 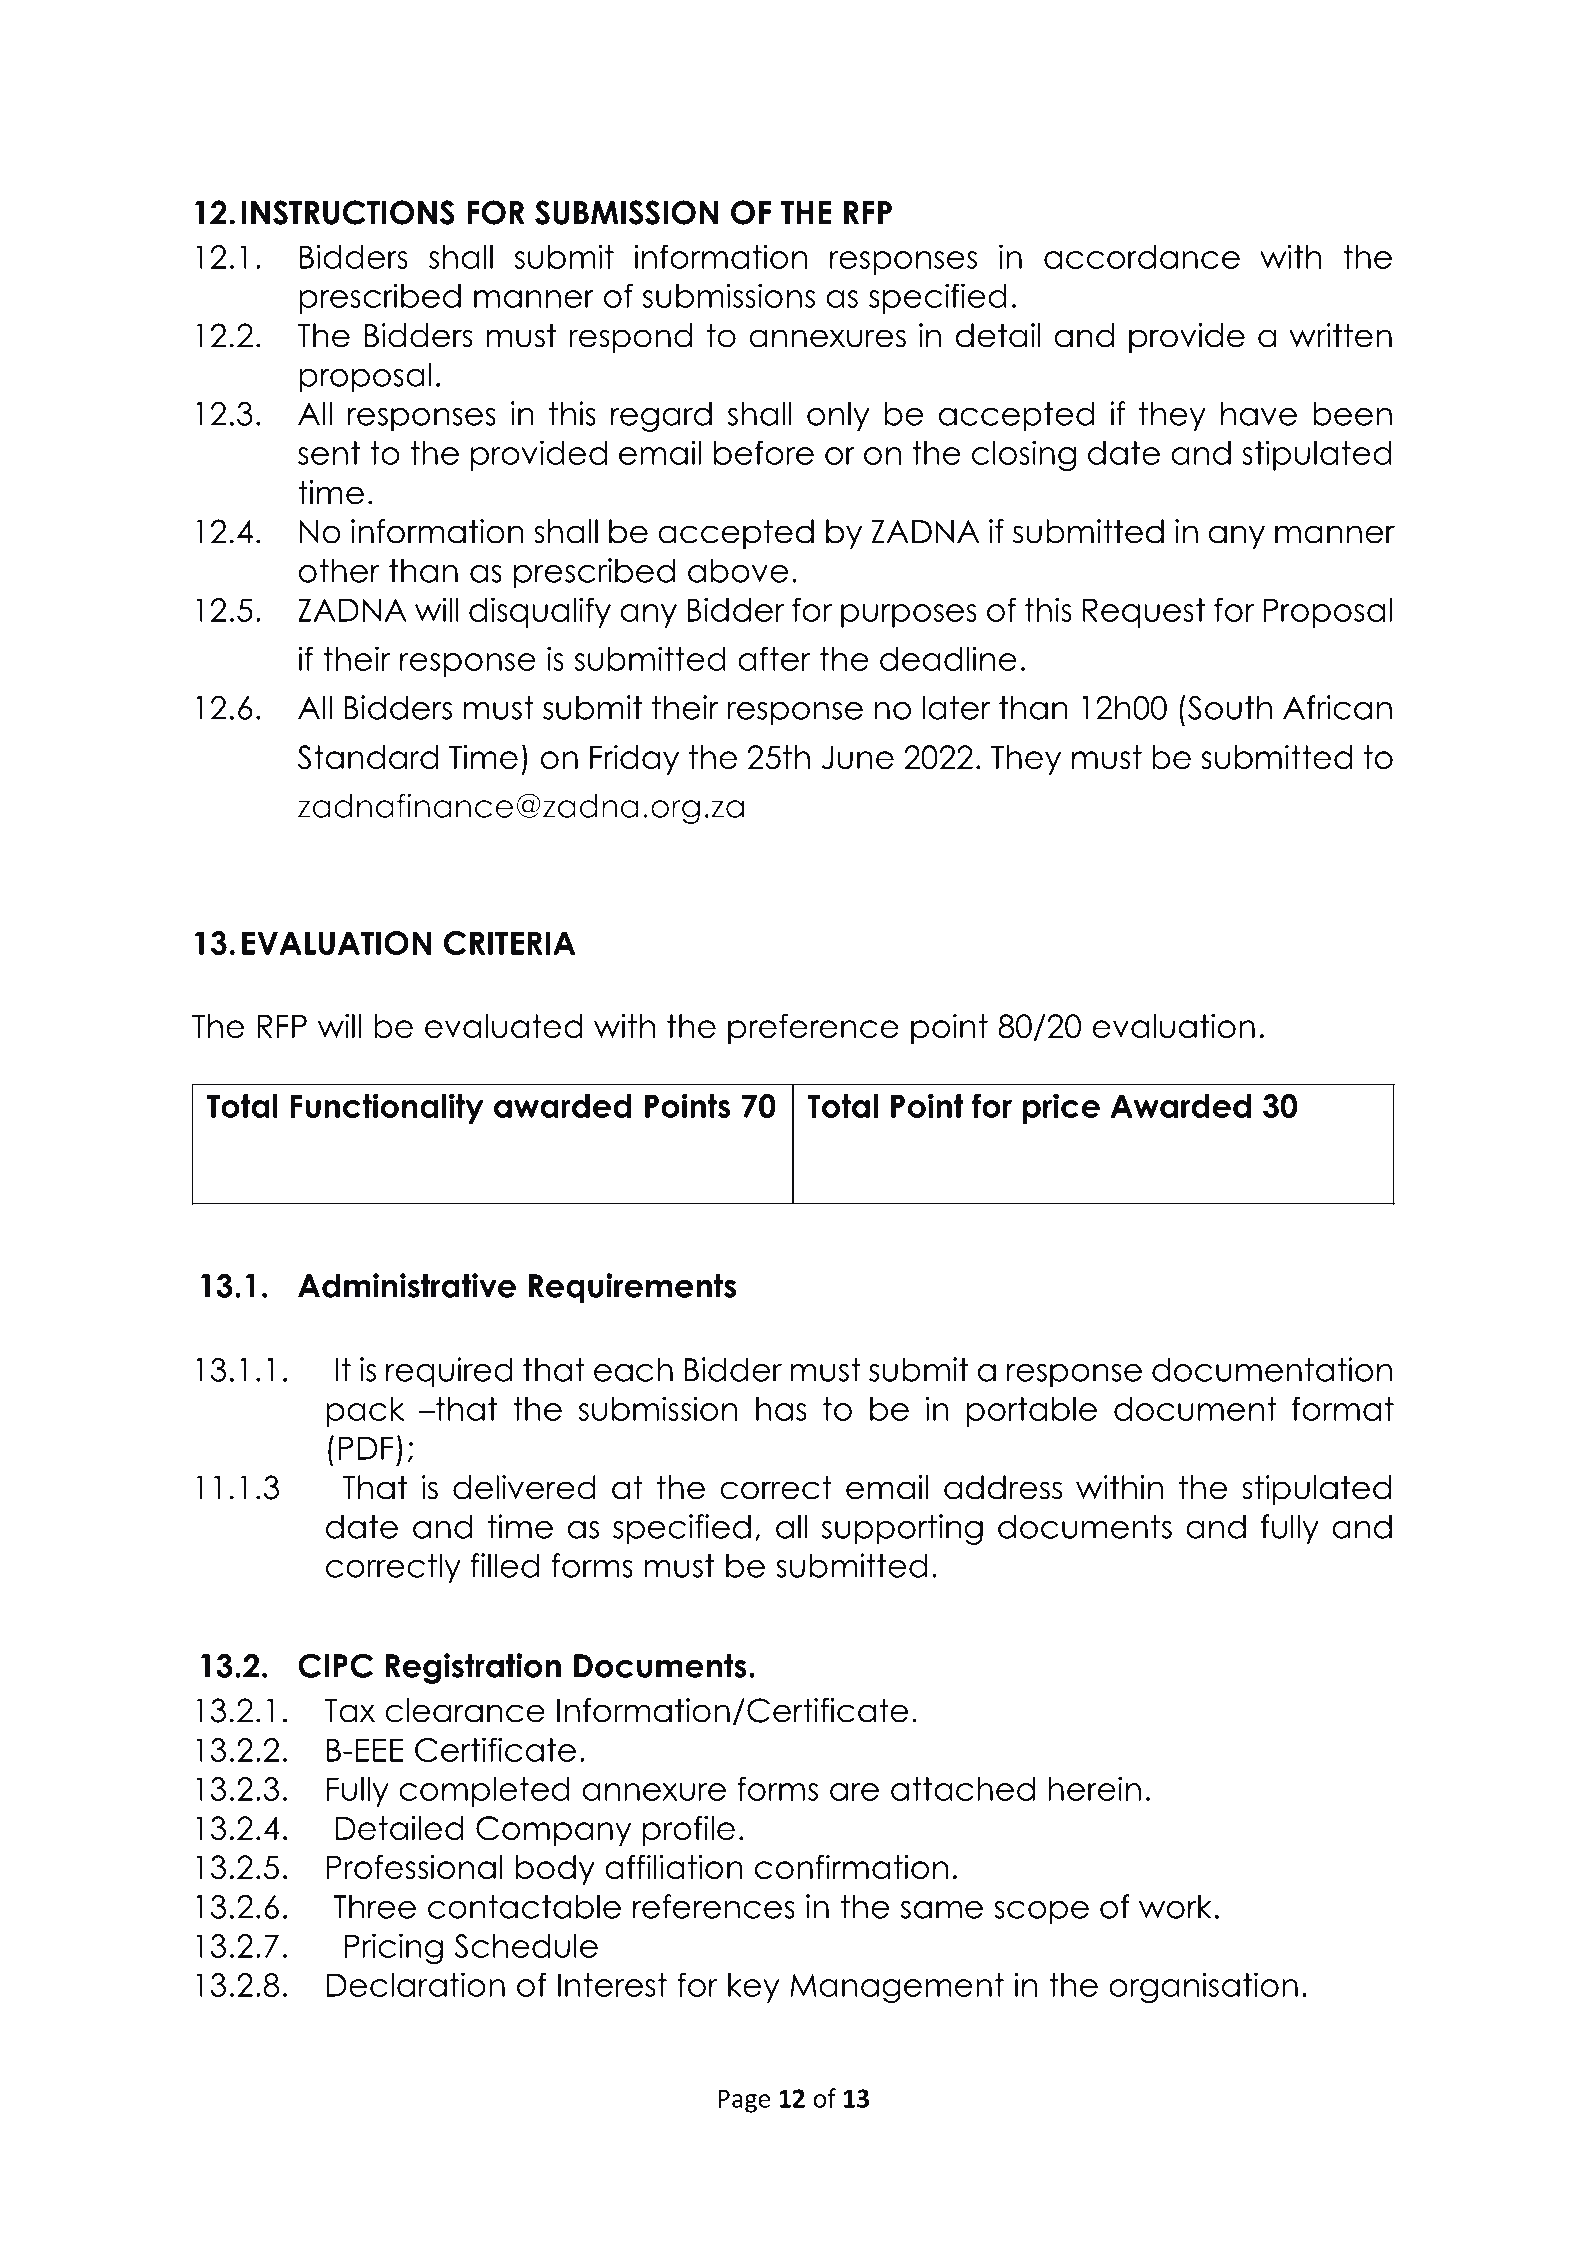 I want to click on Functionality, so click(x=387, y=1108).
